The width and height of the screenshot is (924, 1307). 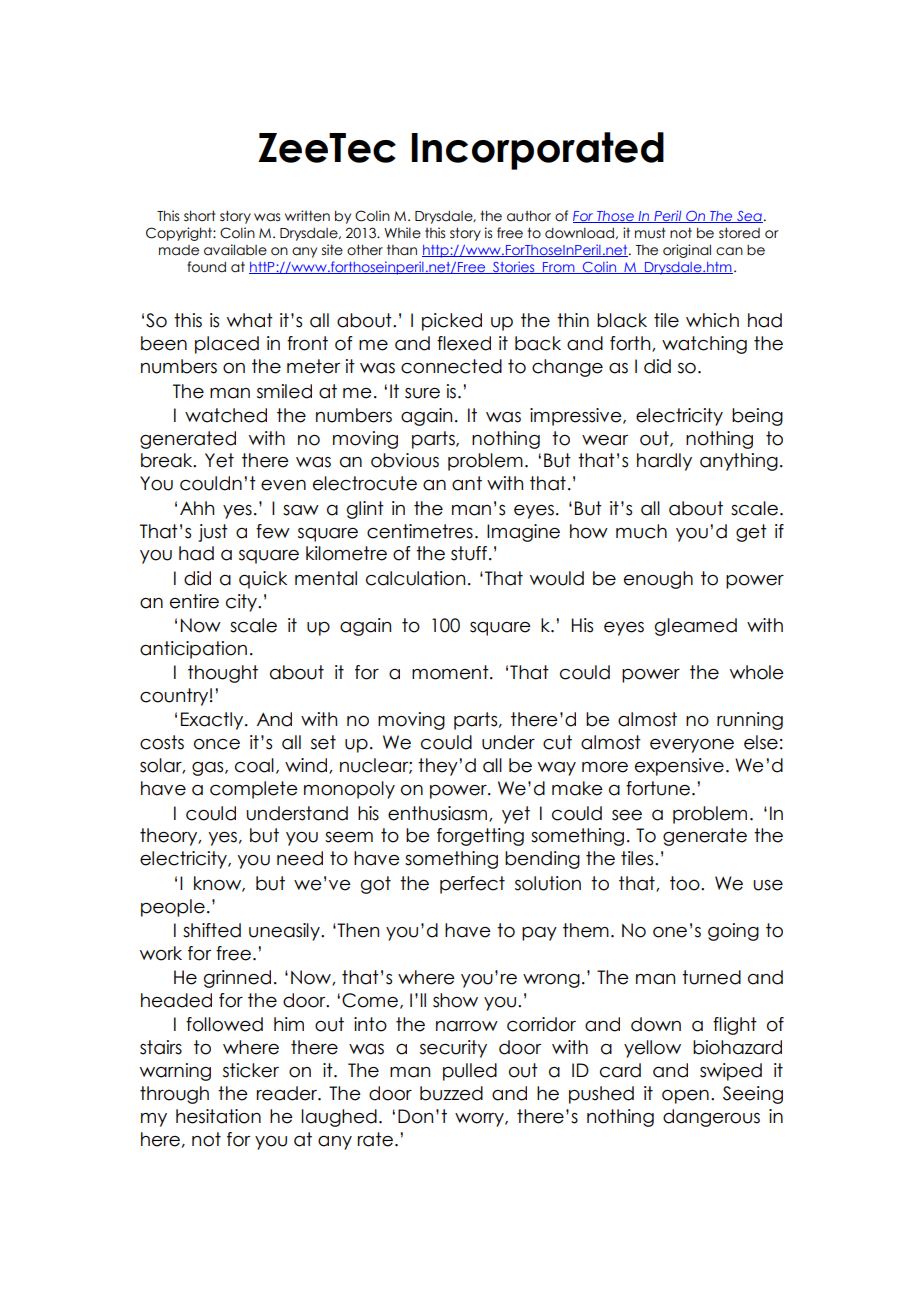 I want to click on moment, so click(x=451, y=672).
